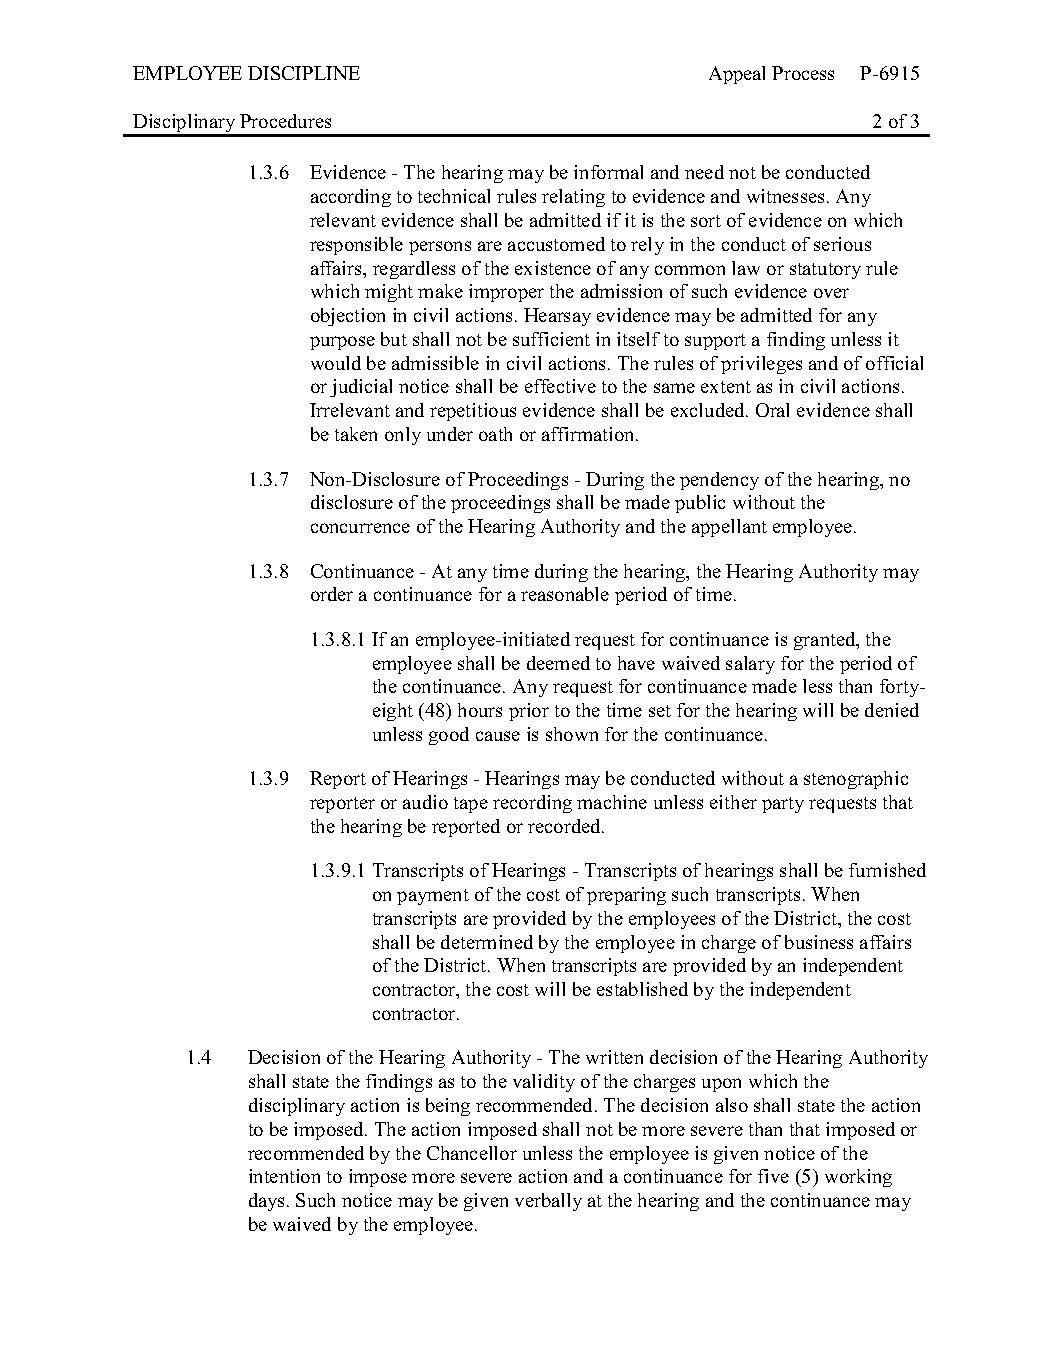 The width and height of the screenshot is (1054, 1365). What do you see at coordinates (783, 805) in the screenshot?
I see `party` at bounding box center [783, 805].
